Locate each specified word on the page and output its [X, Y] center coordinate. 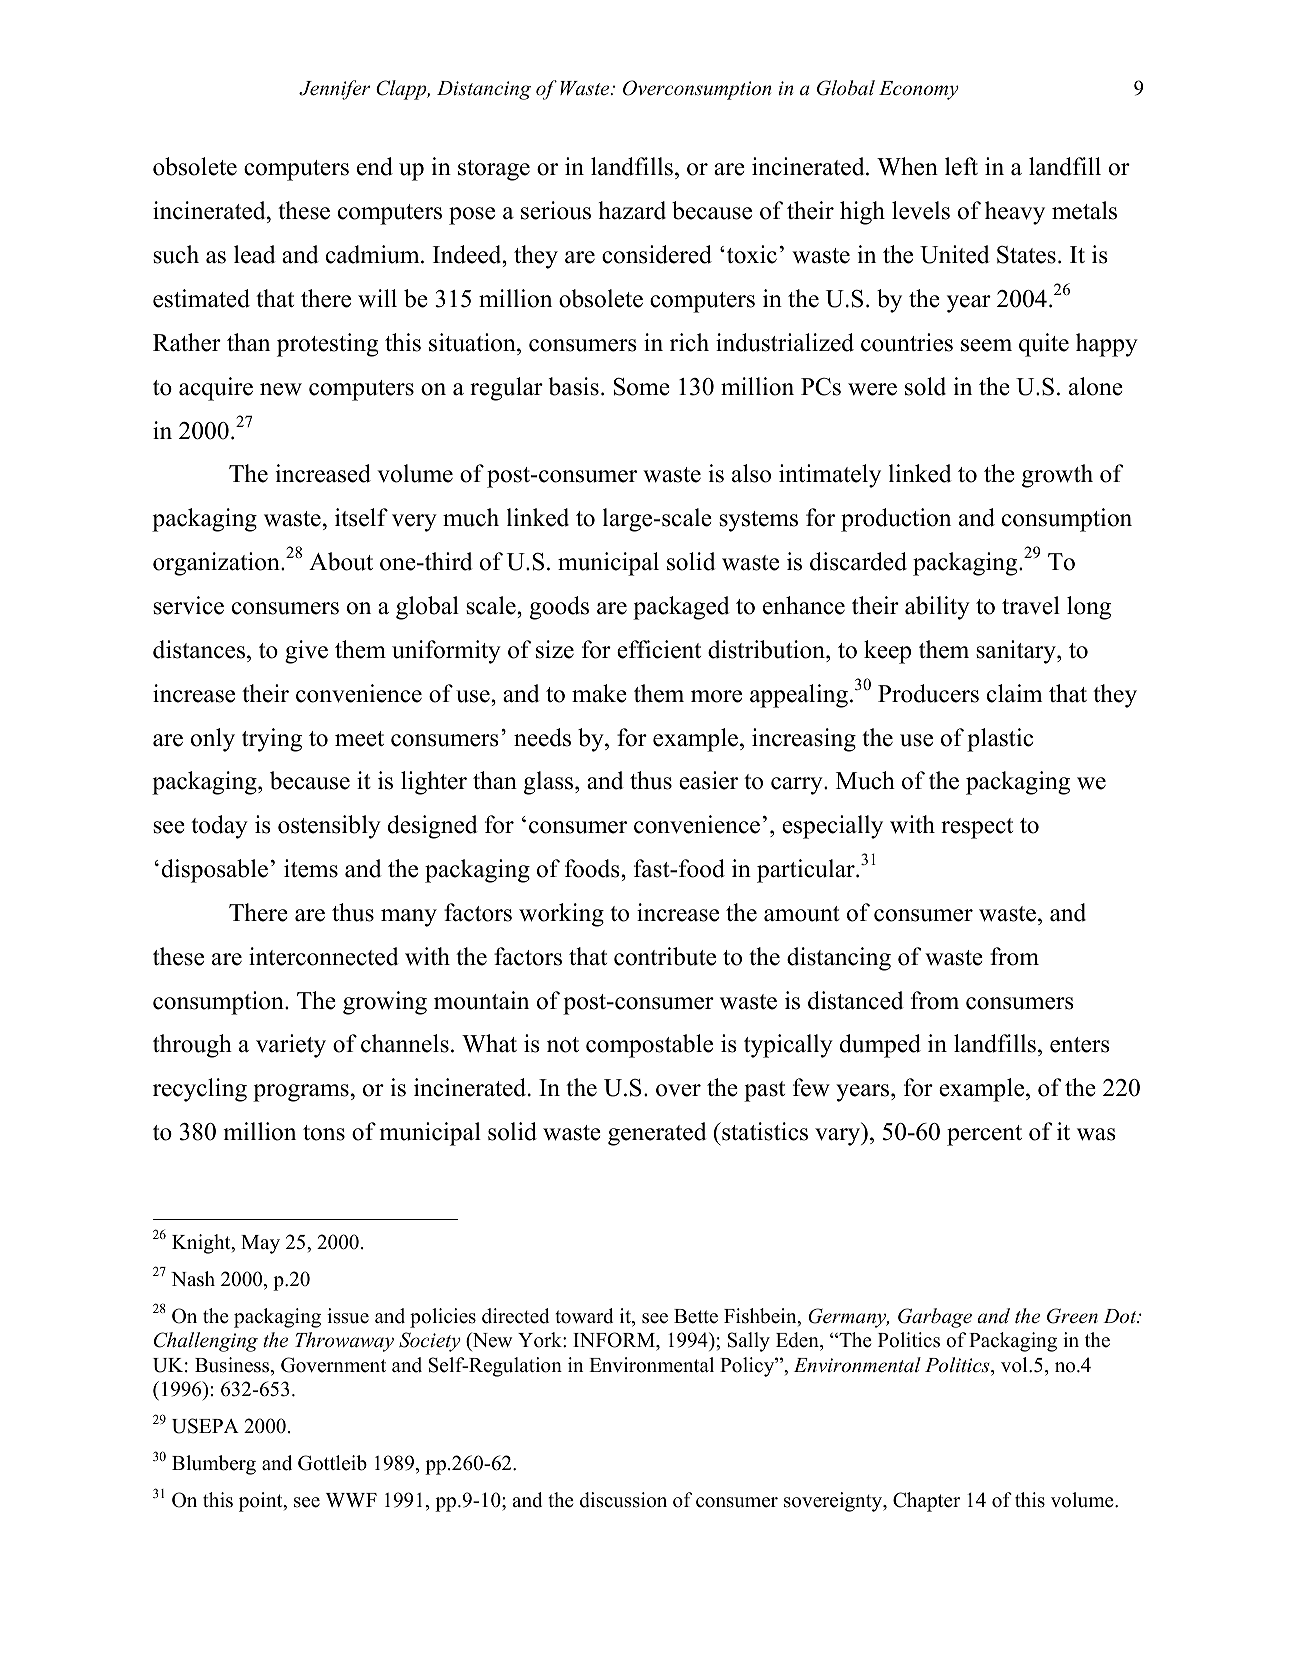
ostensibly [329, 827]
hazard [632, 210]
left [961, 166]
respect [977, 828]
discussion [623, 1500]
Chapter [926, 1502]
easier [708, 780]
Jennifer [334, 90]
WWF [351, 1500]
